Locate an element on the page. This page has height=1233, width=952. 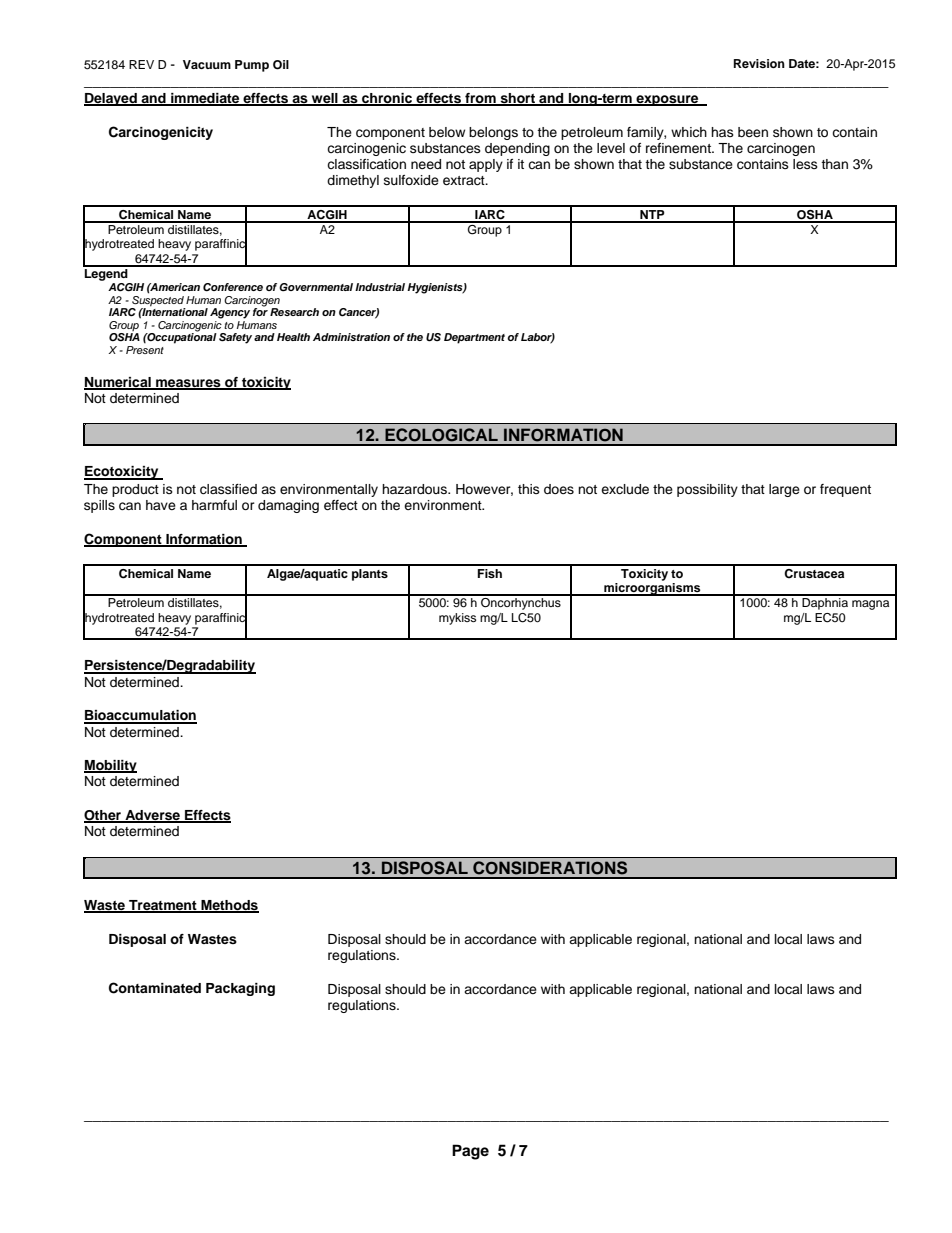
microorganisms is located at coordinates (652, 588).
